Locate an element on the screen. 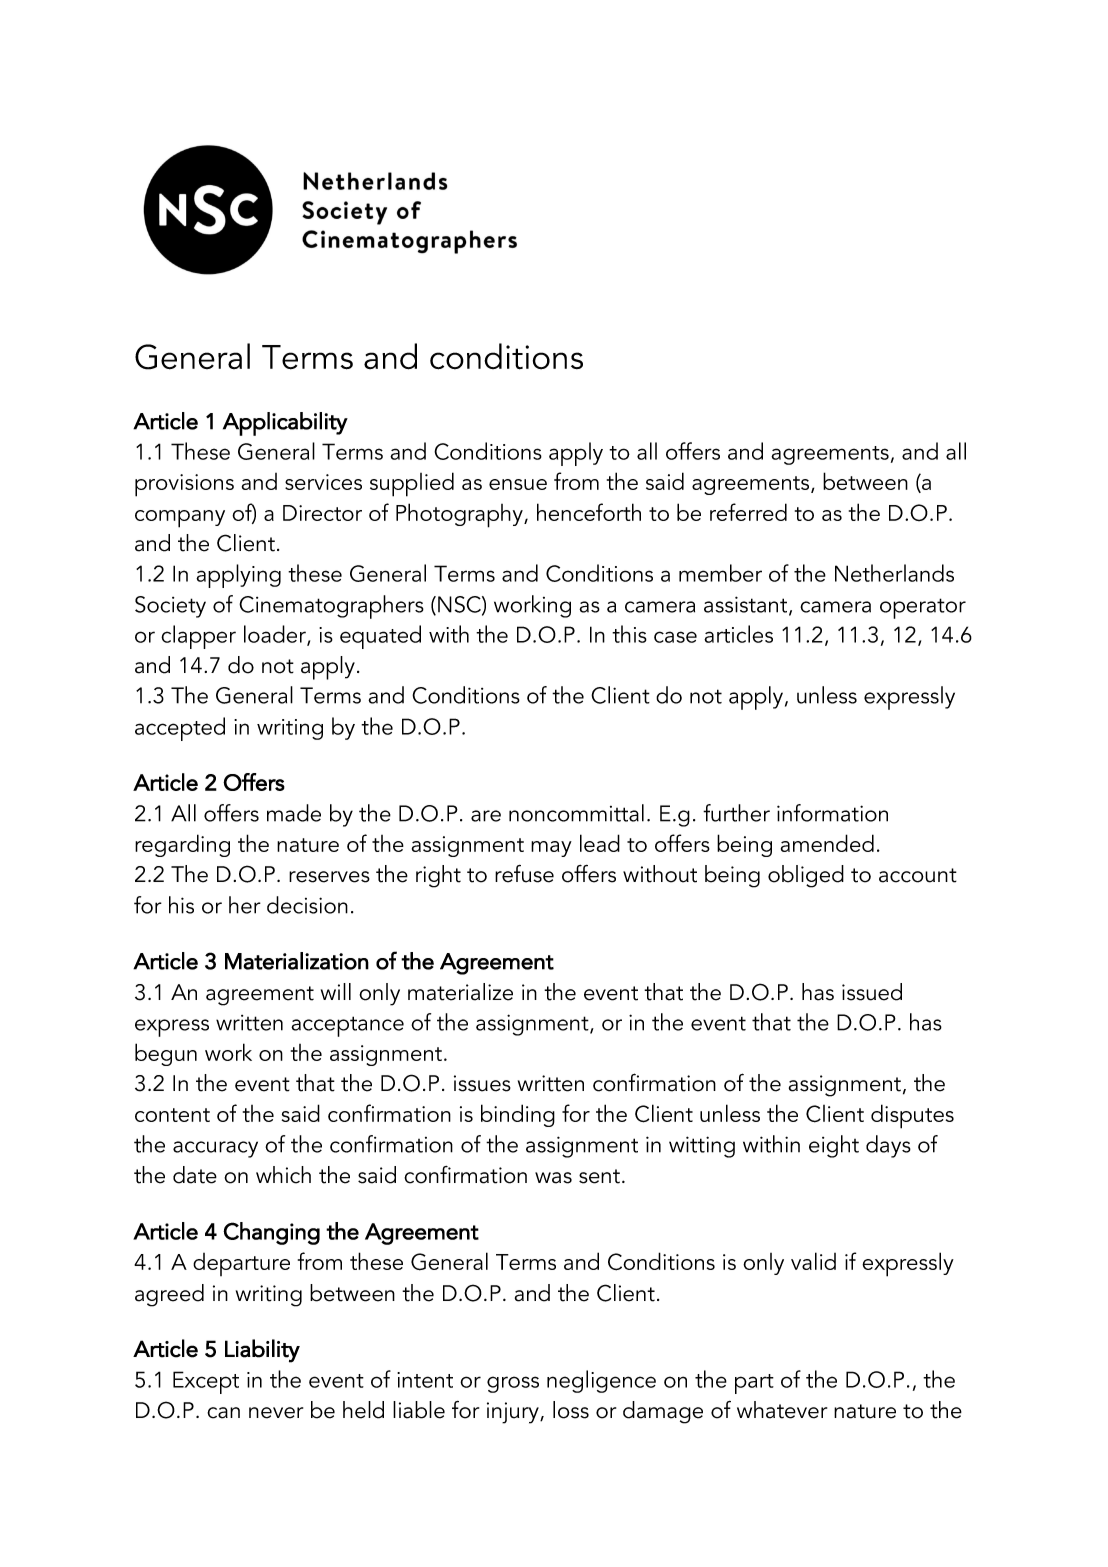 The height and width of the screenshot is (1567, 1108). referred is located at coordinates (748, 512).
